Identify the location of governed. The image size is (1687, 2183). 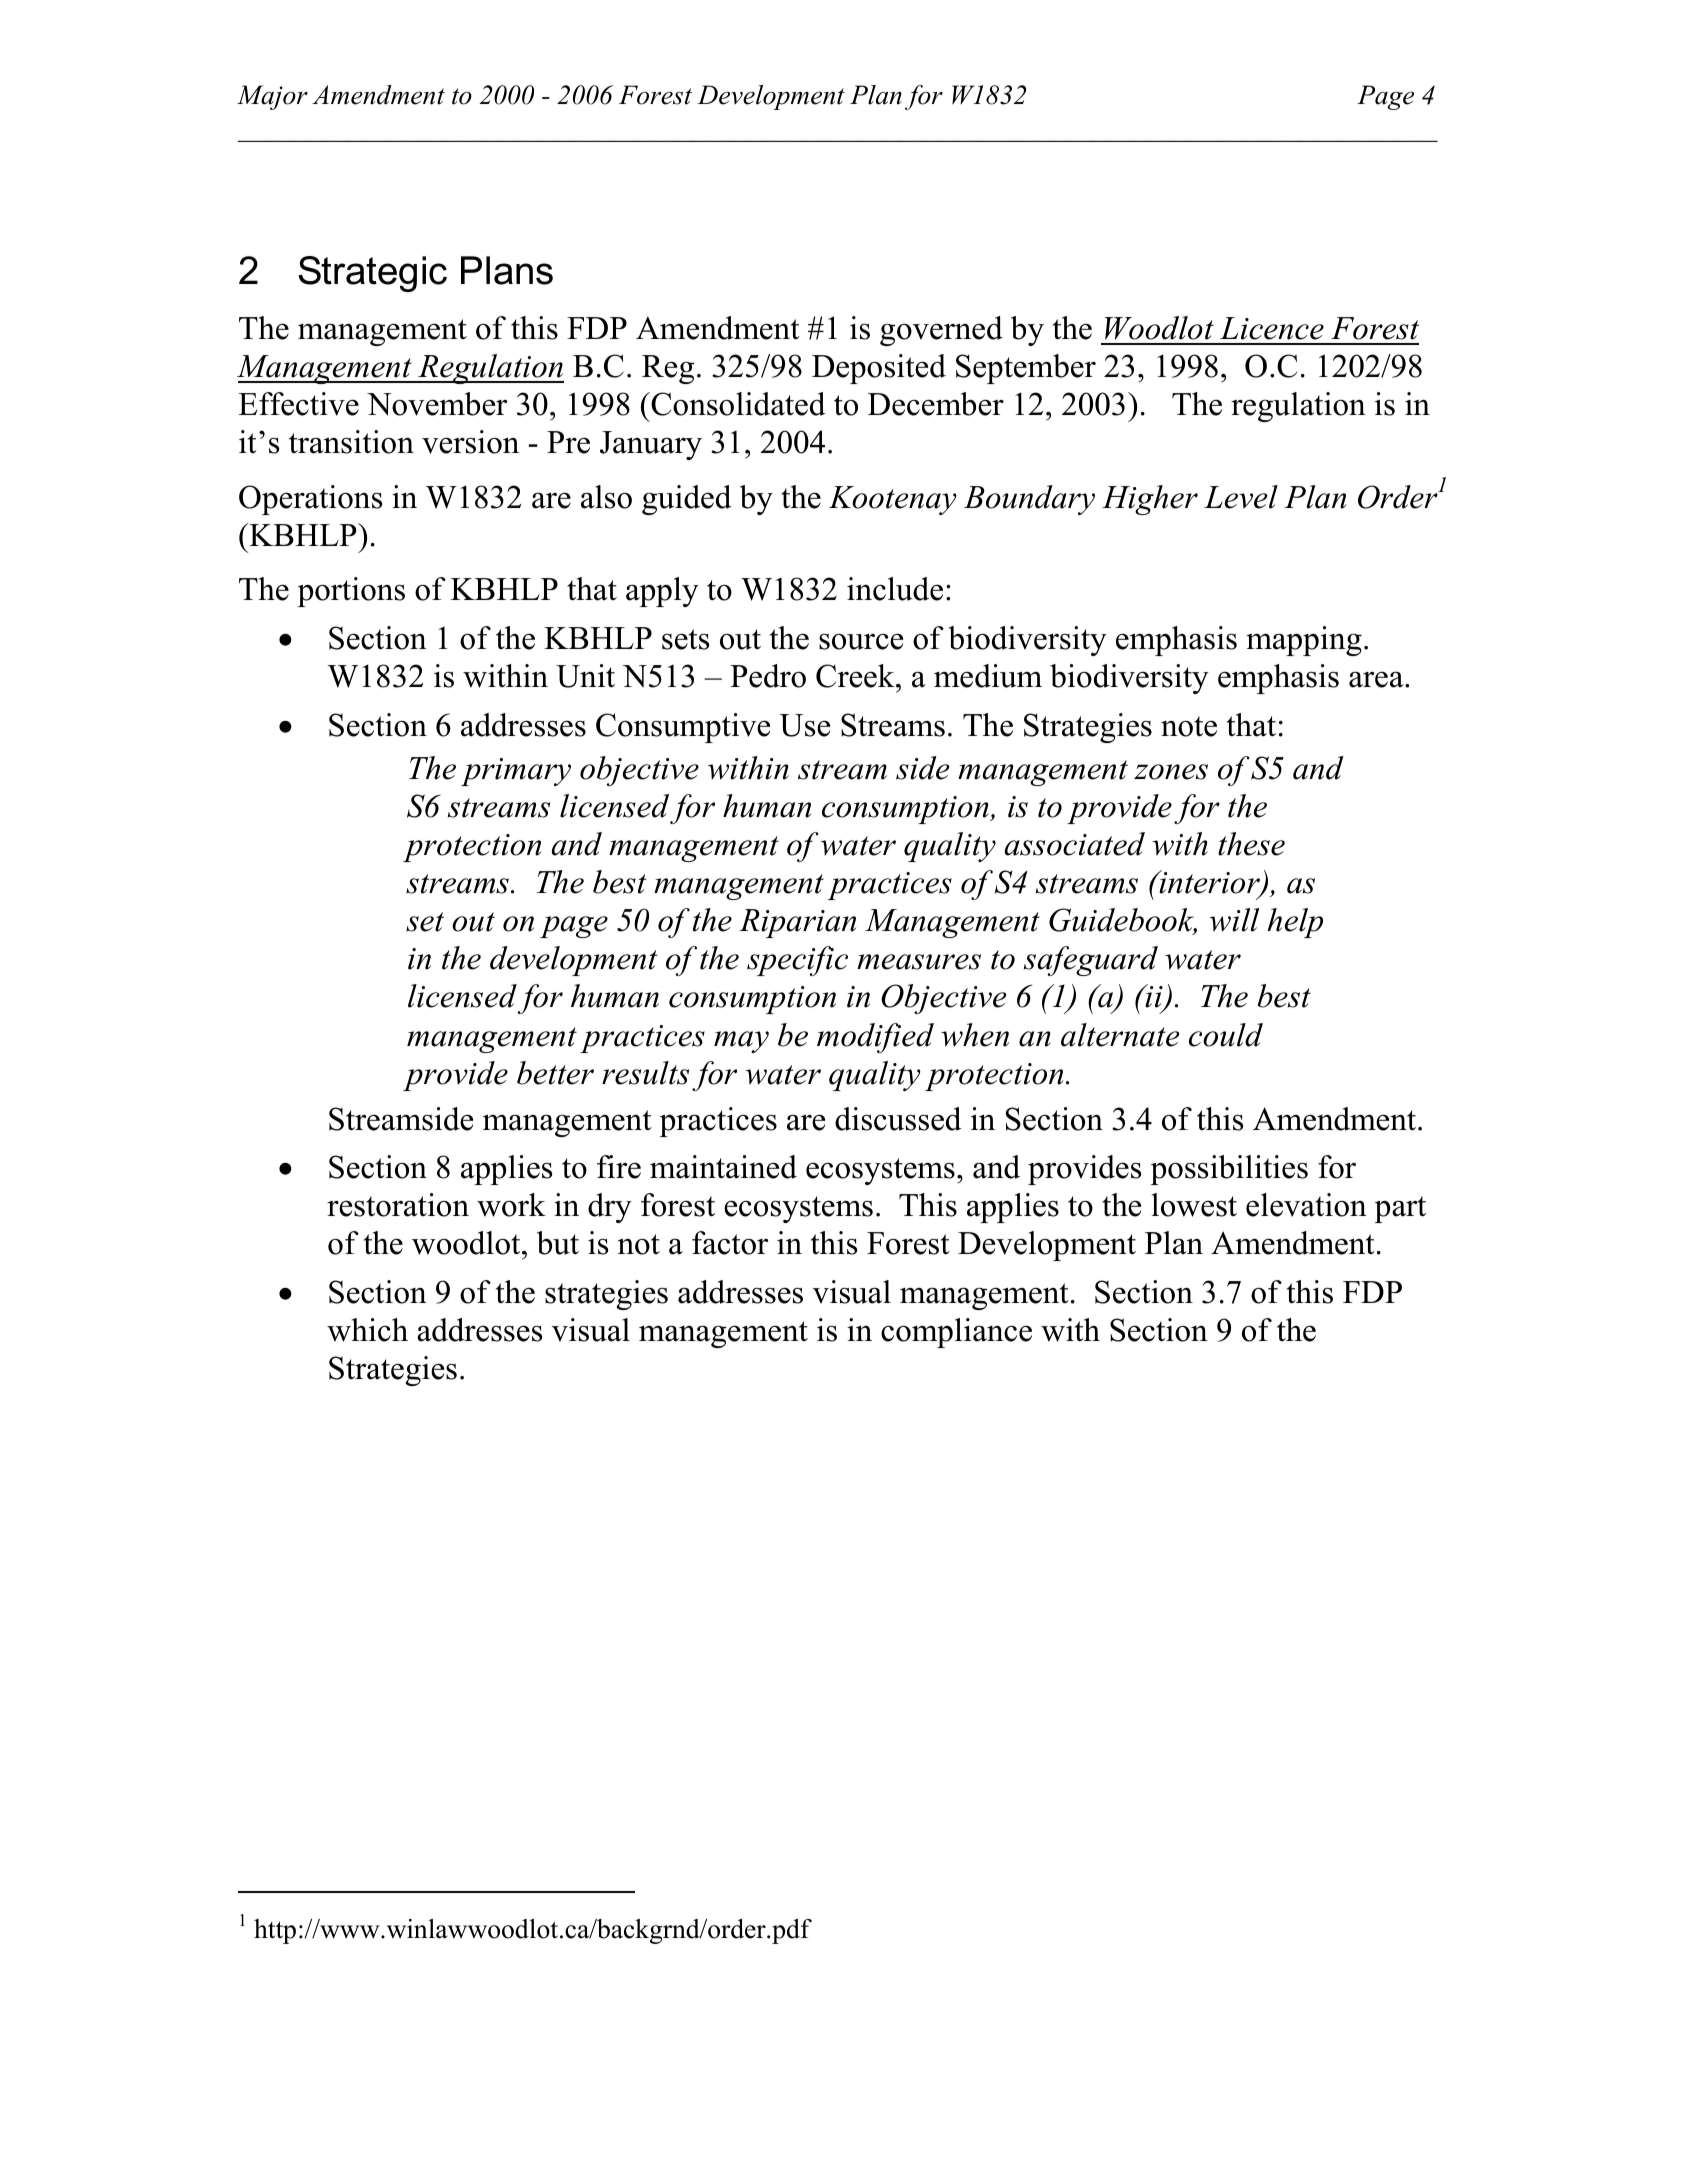
(941, 331).
